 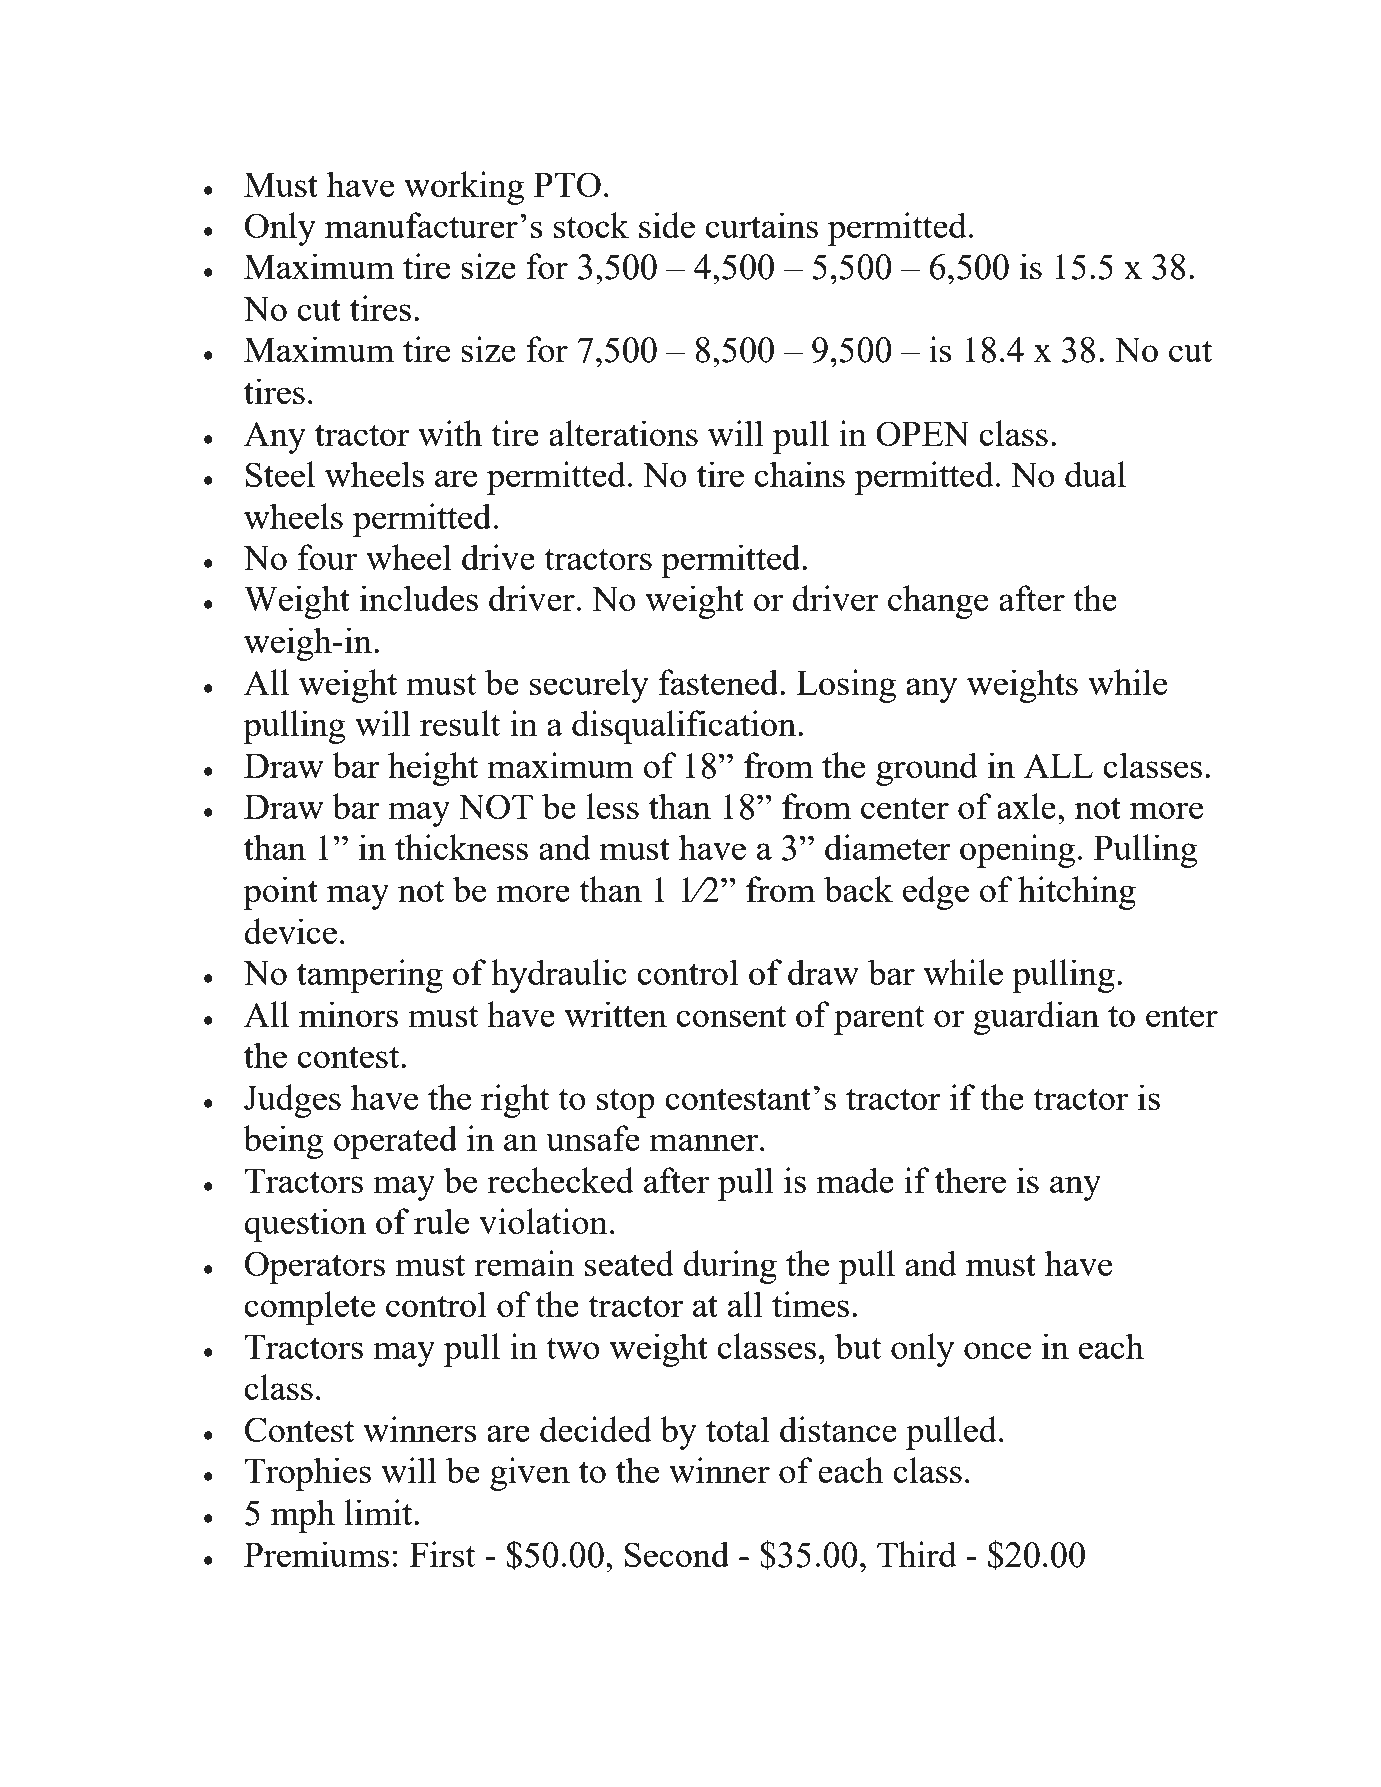 I want to click on edge, so click(x=936, y=893).
